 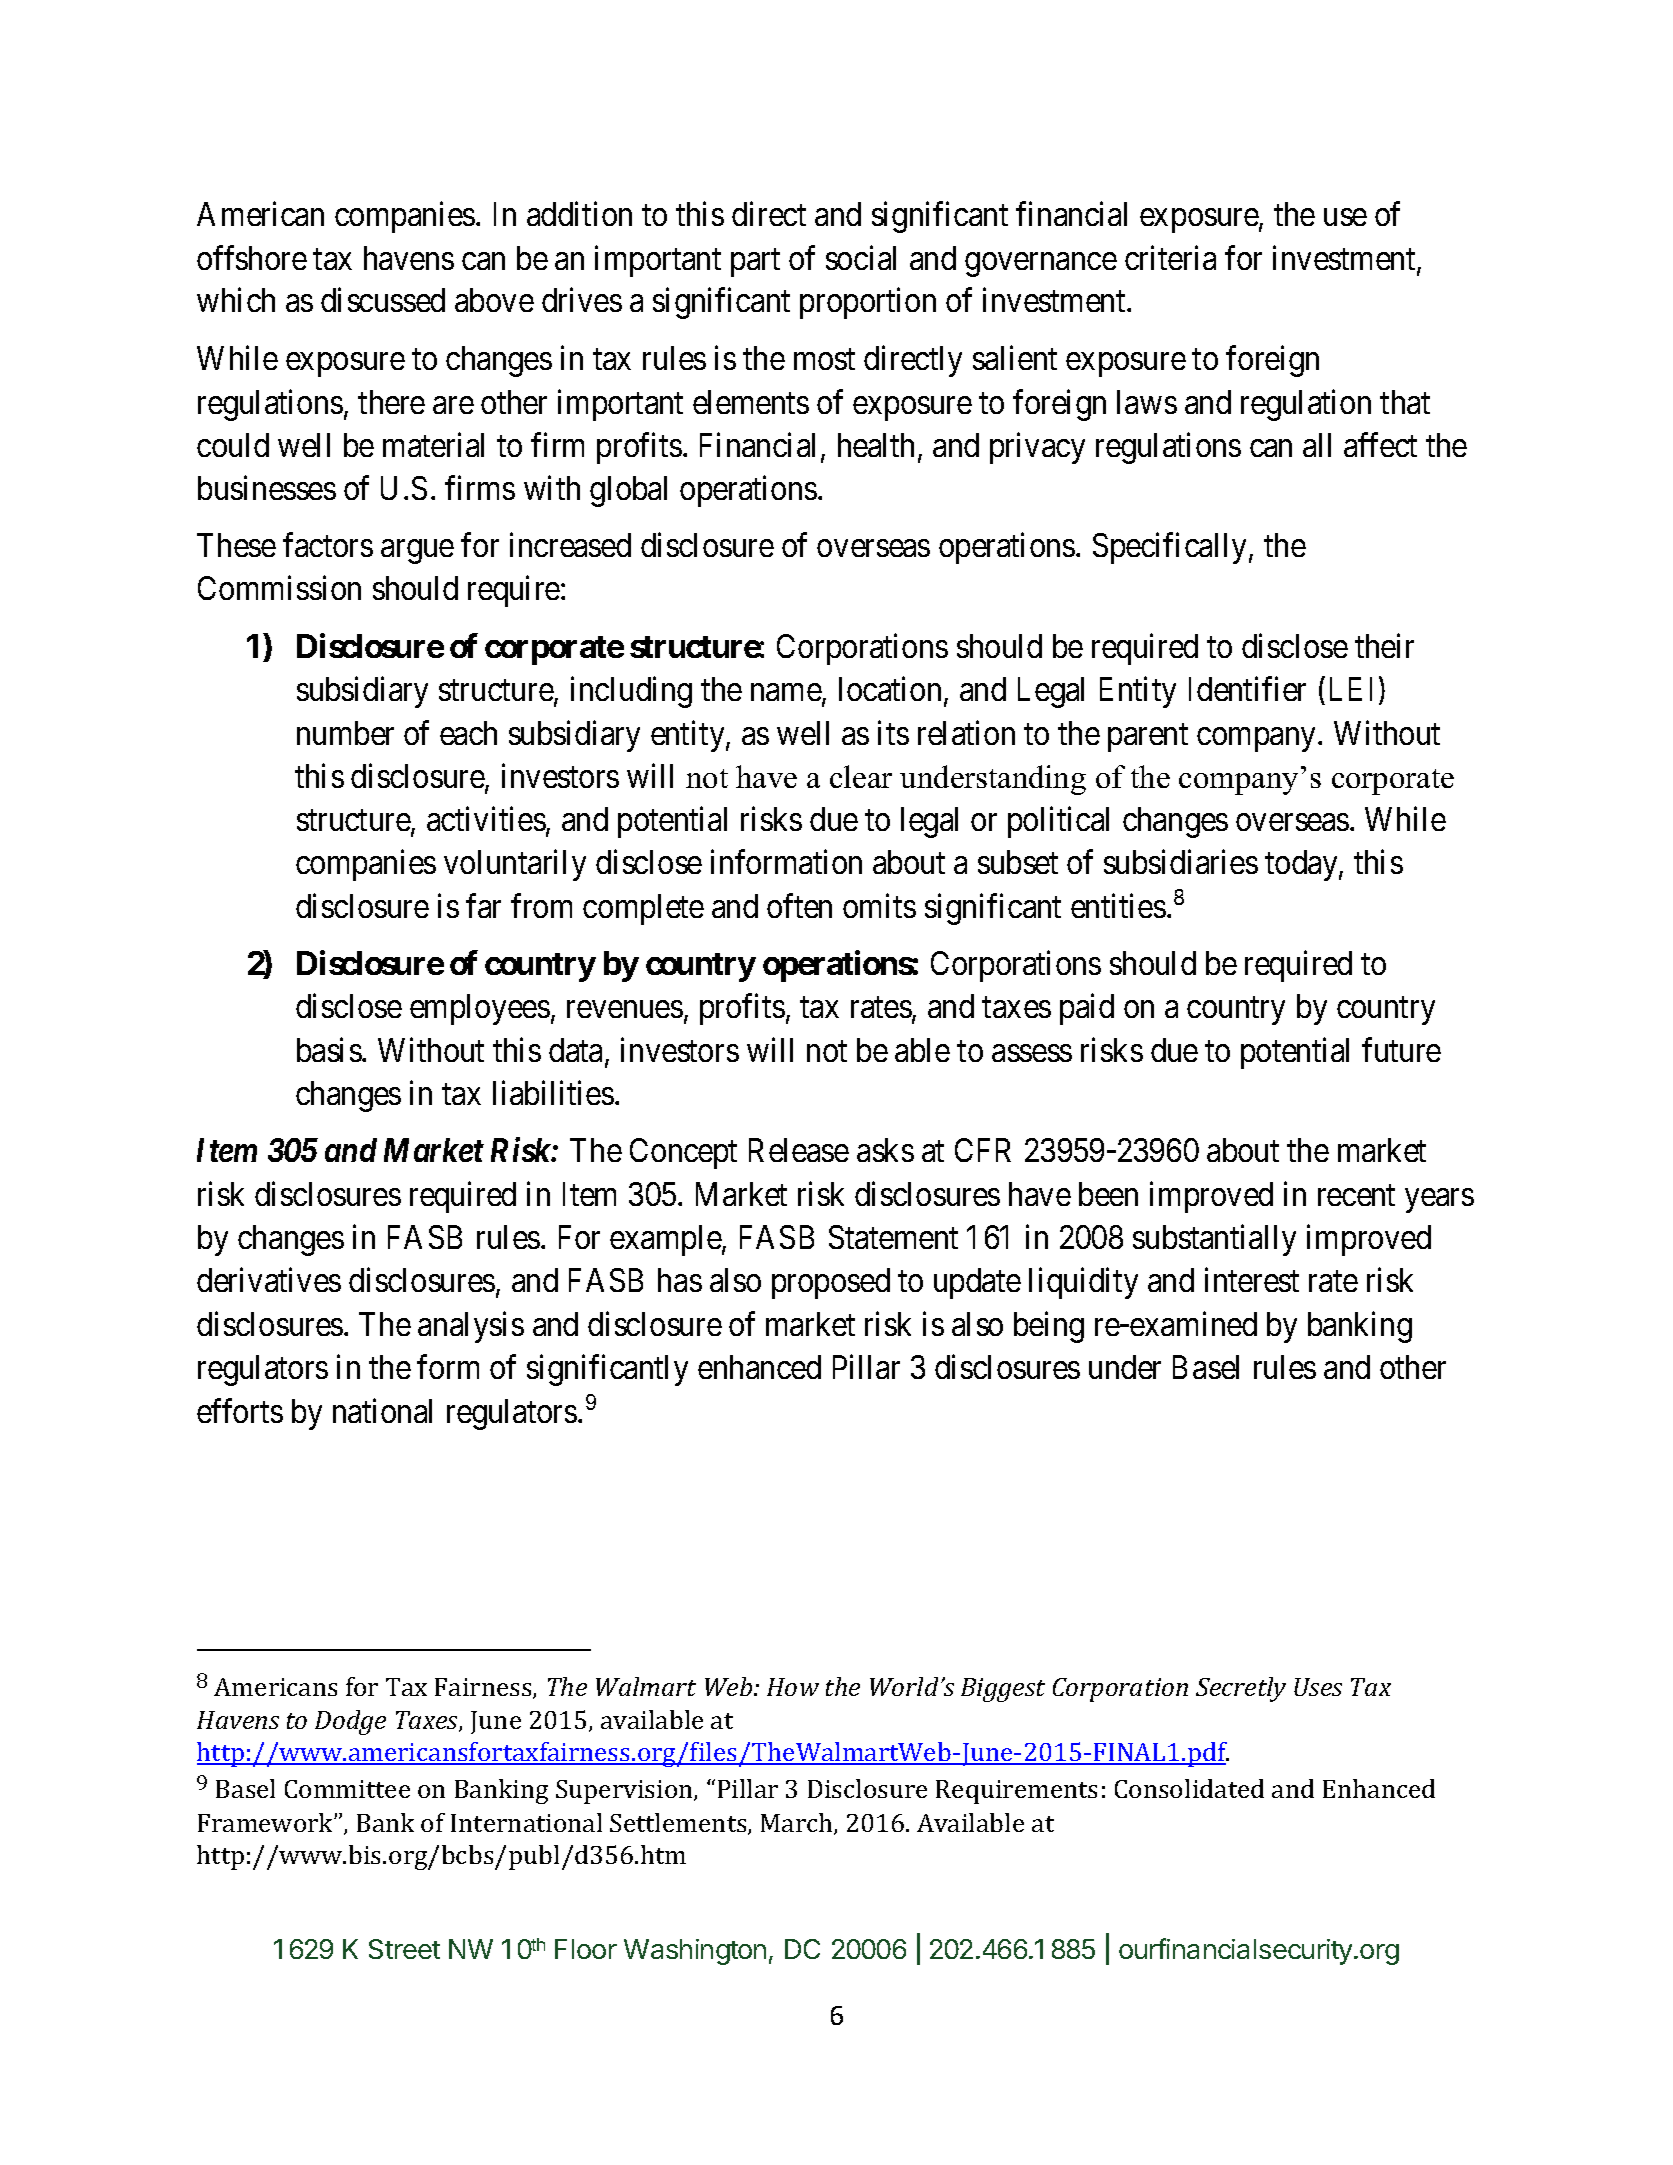 What do you see at coordinates (1170, 257) in the document?
I see `criteria` at bounding box center [1170, 257].
